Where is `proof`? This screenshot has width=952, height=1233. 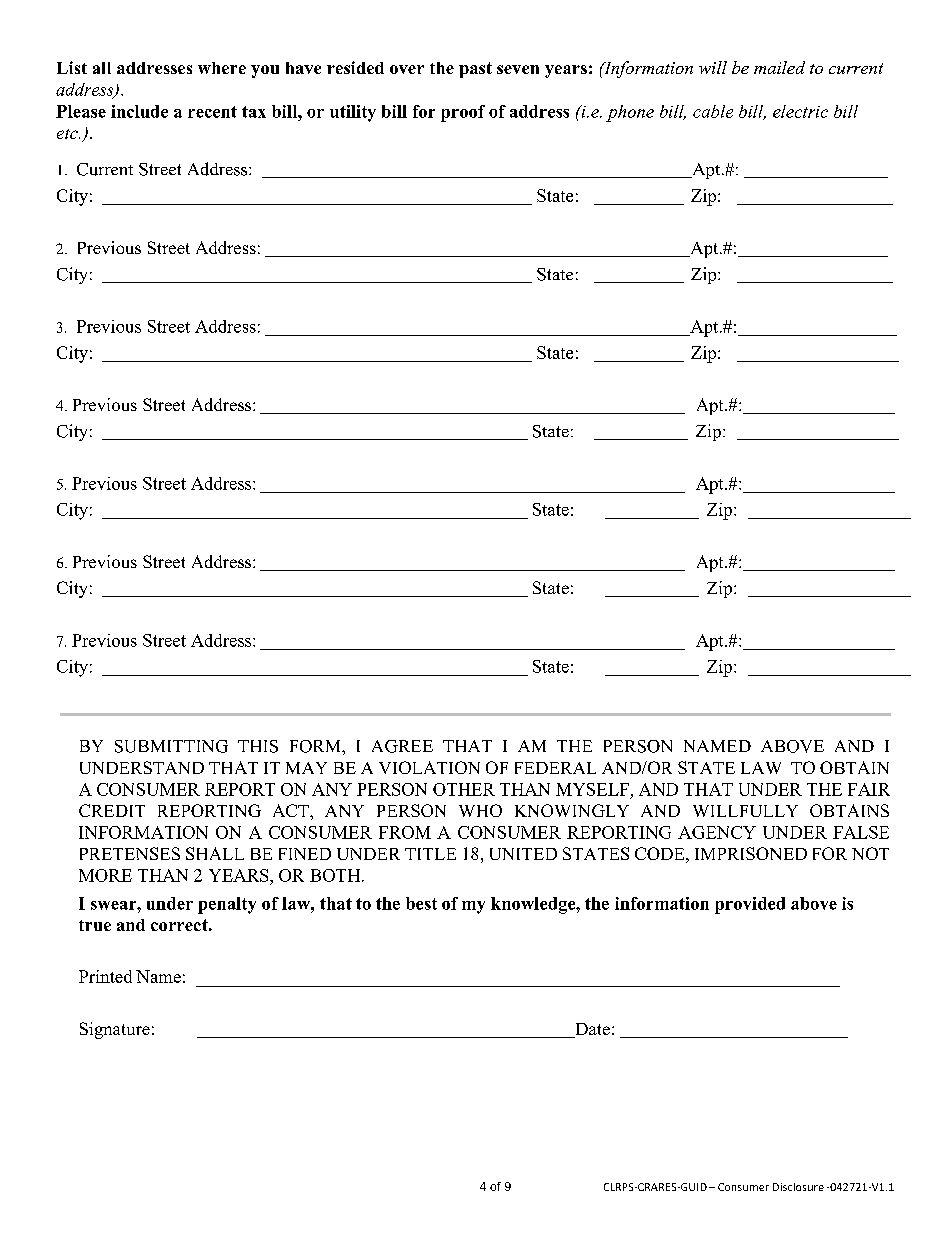
proof is located at coordinates (463, 113).
